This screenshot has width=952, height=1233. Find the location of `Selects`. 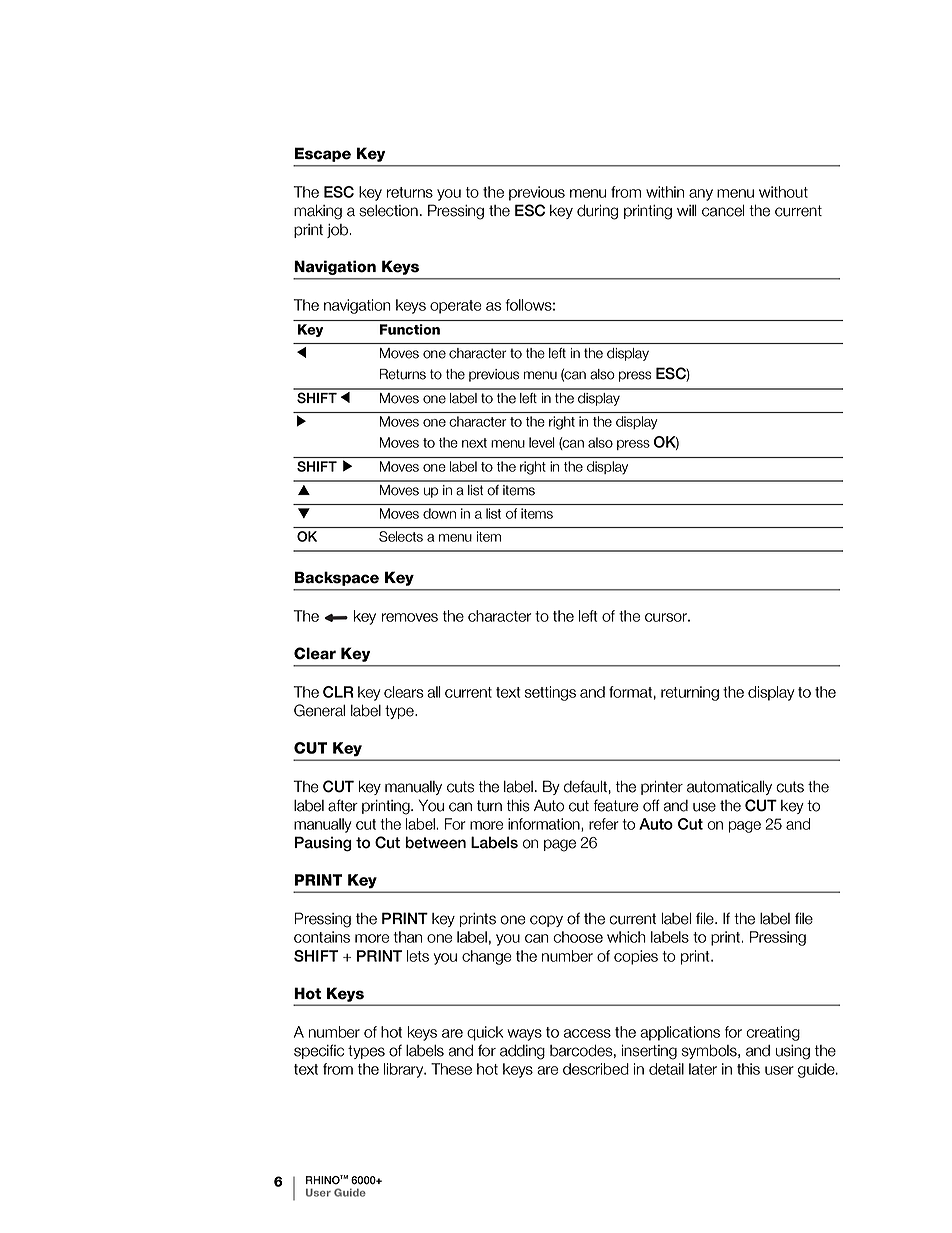

Selects is located at coordinates (401, 536).
